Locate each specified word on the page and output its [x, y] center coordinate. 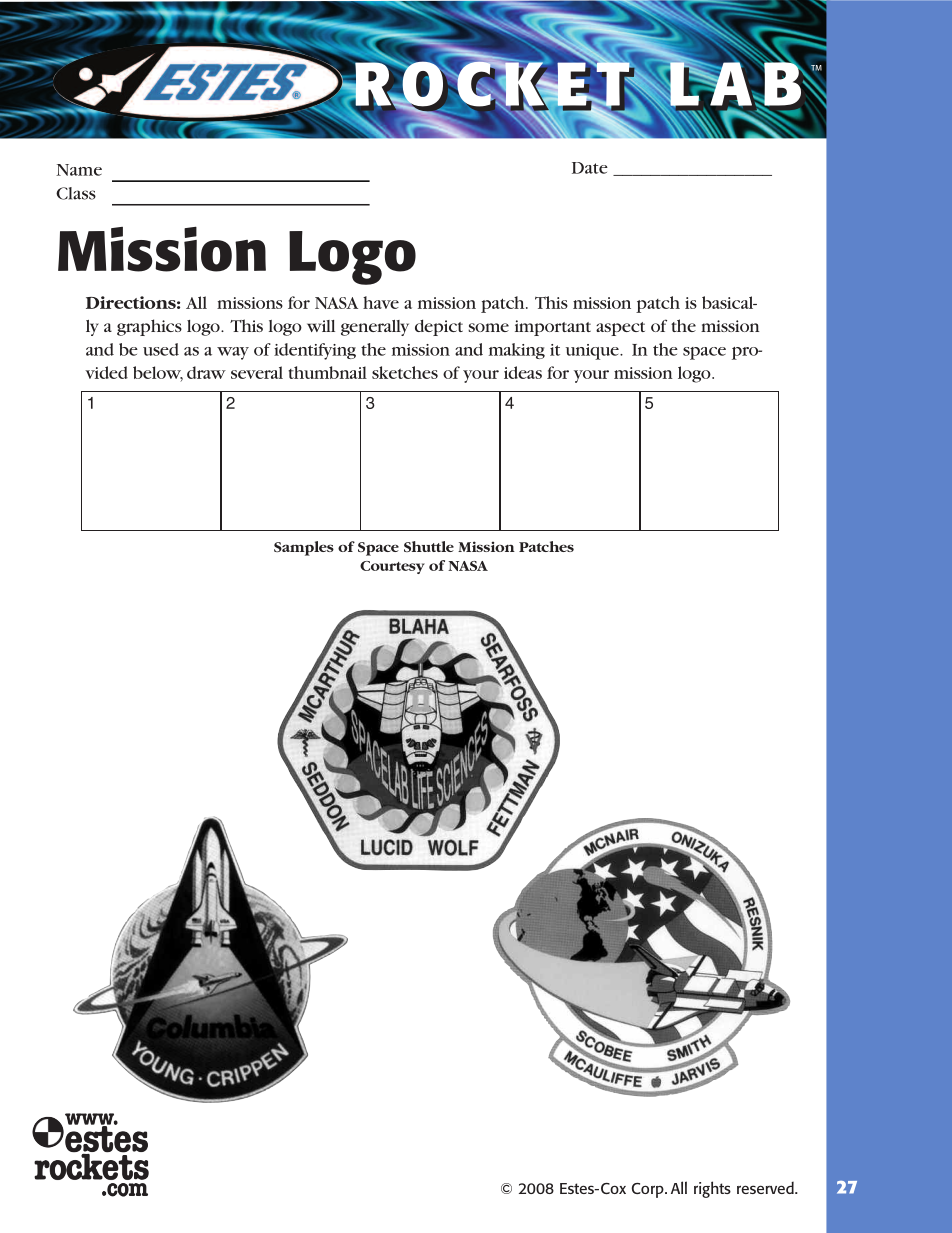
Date [590, 168]
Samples [304, 548]
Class [76, 193]
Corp [649, 1190]
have [381, 302]
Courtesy [392, 567]
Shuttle [429, 546]
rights [712, 1189]
